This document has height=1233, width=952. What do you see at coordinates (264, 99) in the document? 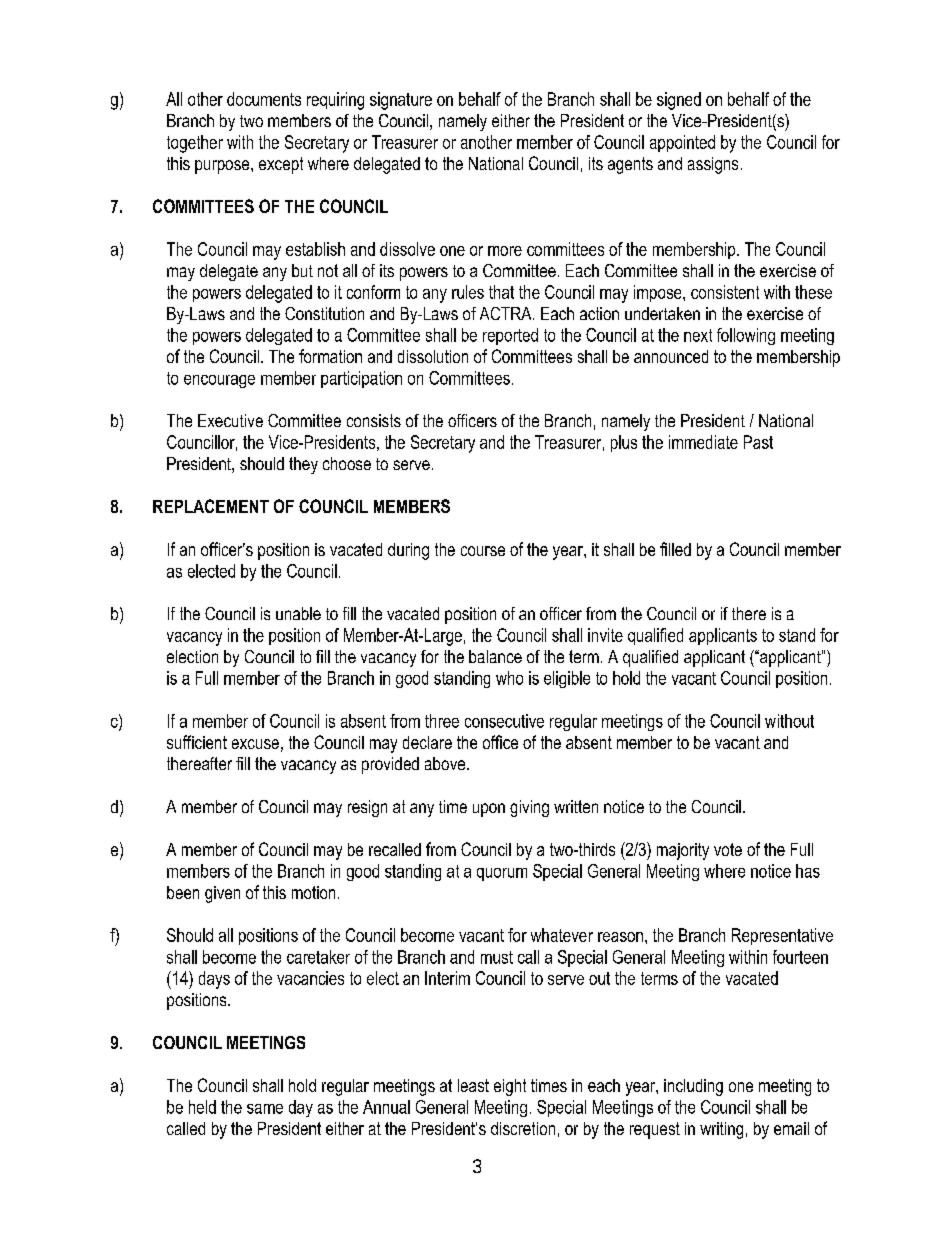
I see `documents` at bounding box center [264, 99].
